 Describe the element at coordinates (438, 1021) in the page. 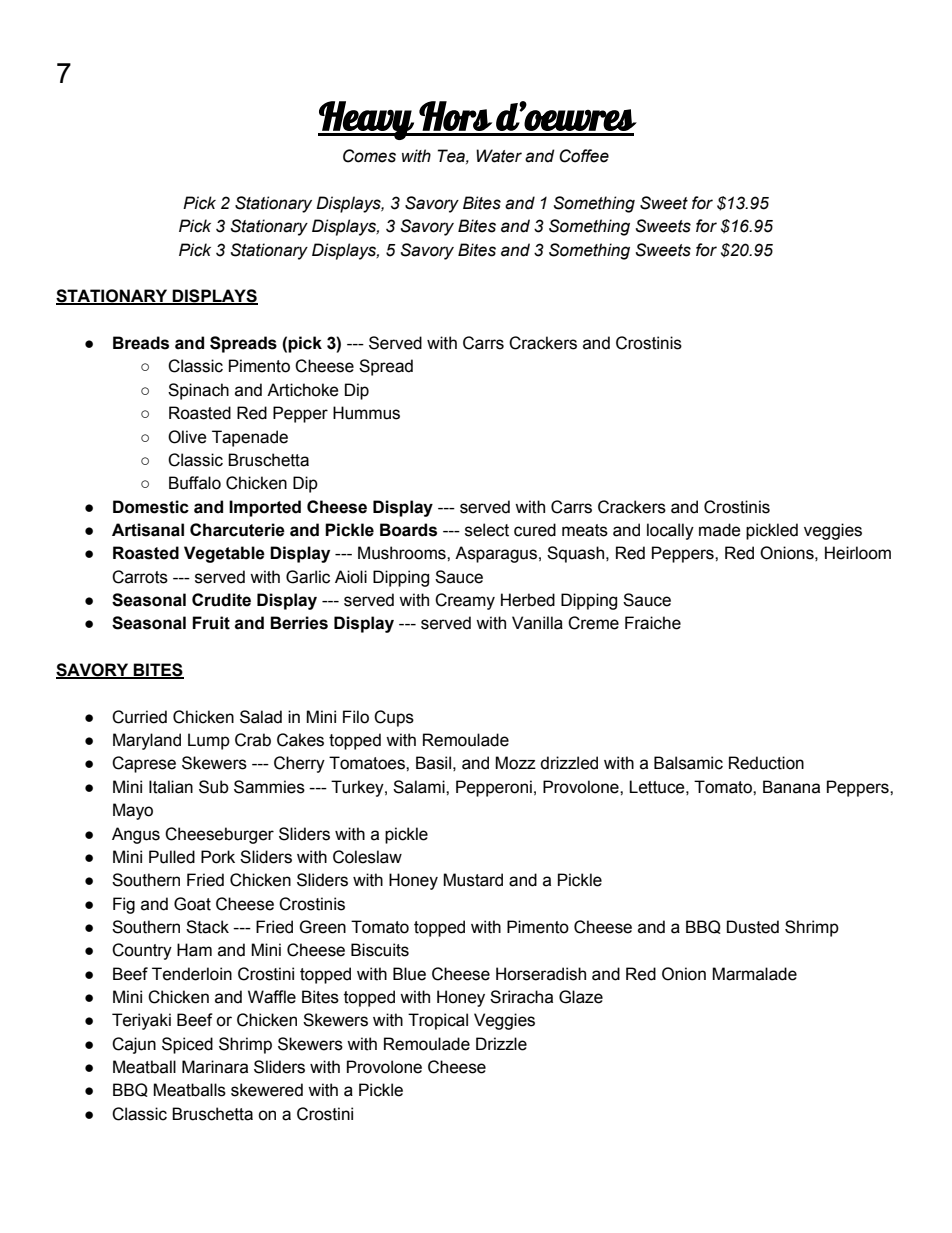

I see `Tropical` at that location.
